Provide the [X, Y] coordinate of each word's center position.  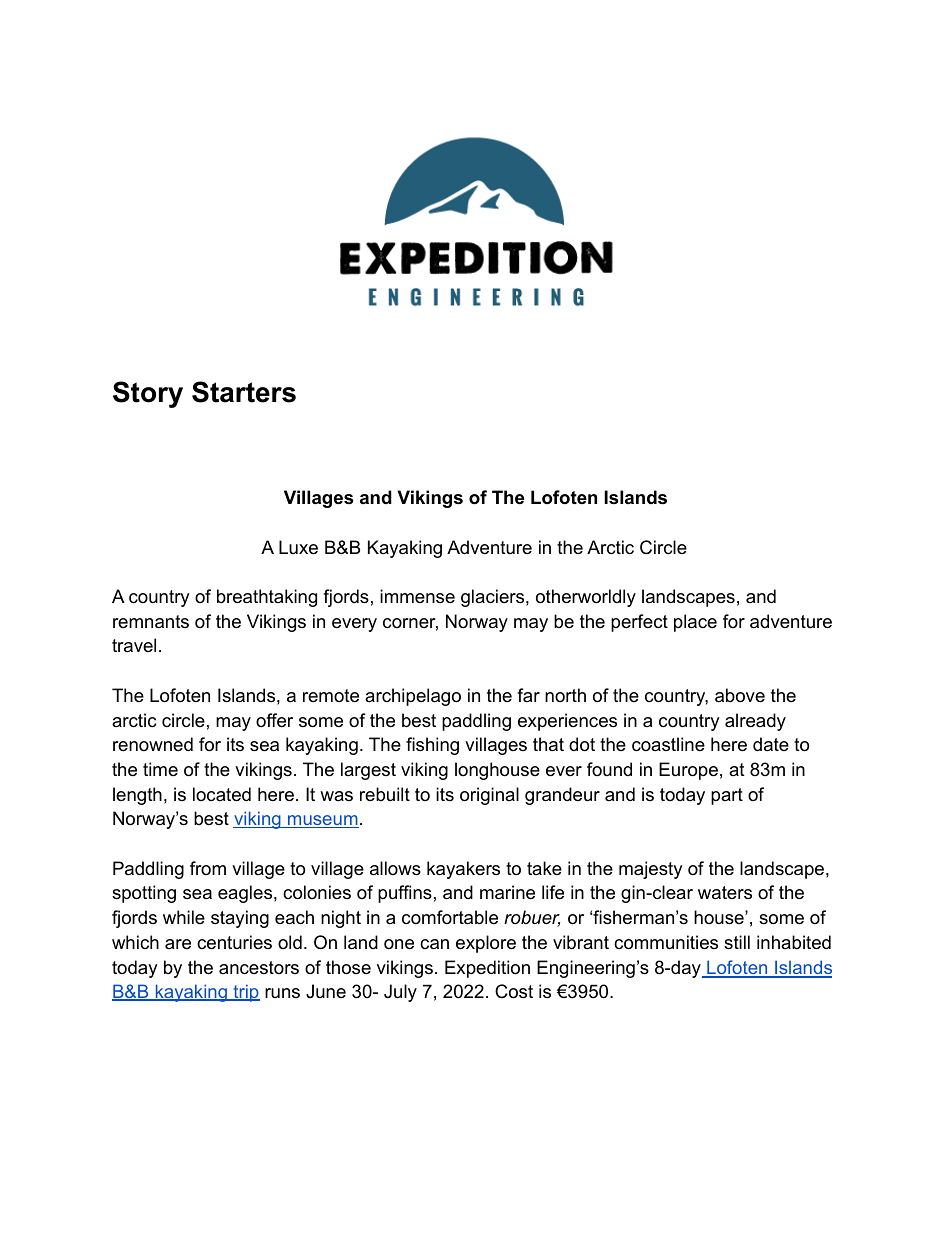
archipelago [413, 697]
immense [417, 596]
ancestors [259, 968]
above [740, 695]
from [208, 868]
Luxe [298, 547]
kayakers [463, 870]
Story [148, 394]
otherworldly [586, 598]
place [695, 623]
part [727, 796]
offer [274, 720]
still [737, 942]
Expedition [487, 969]
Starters [244, 392]
